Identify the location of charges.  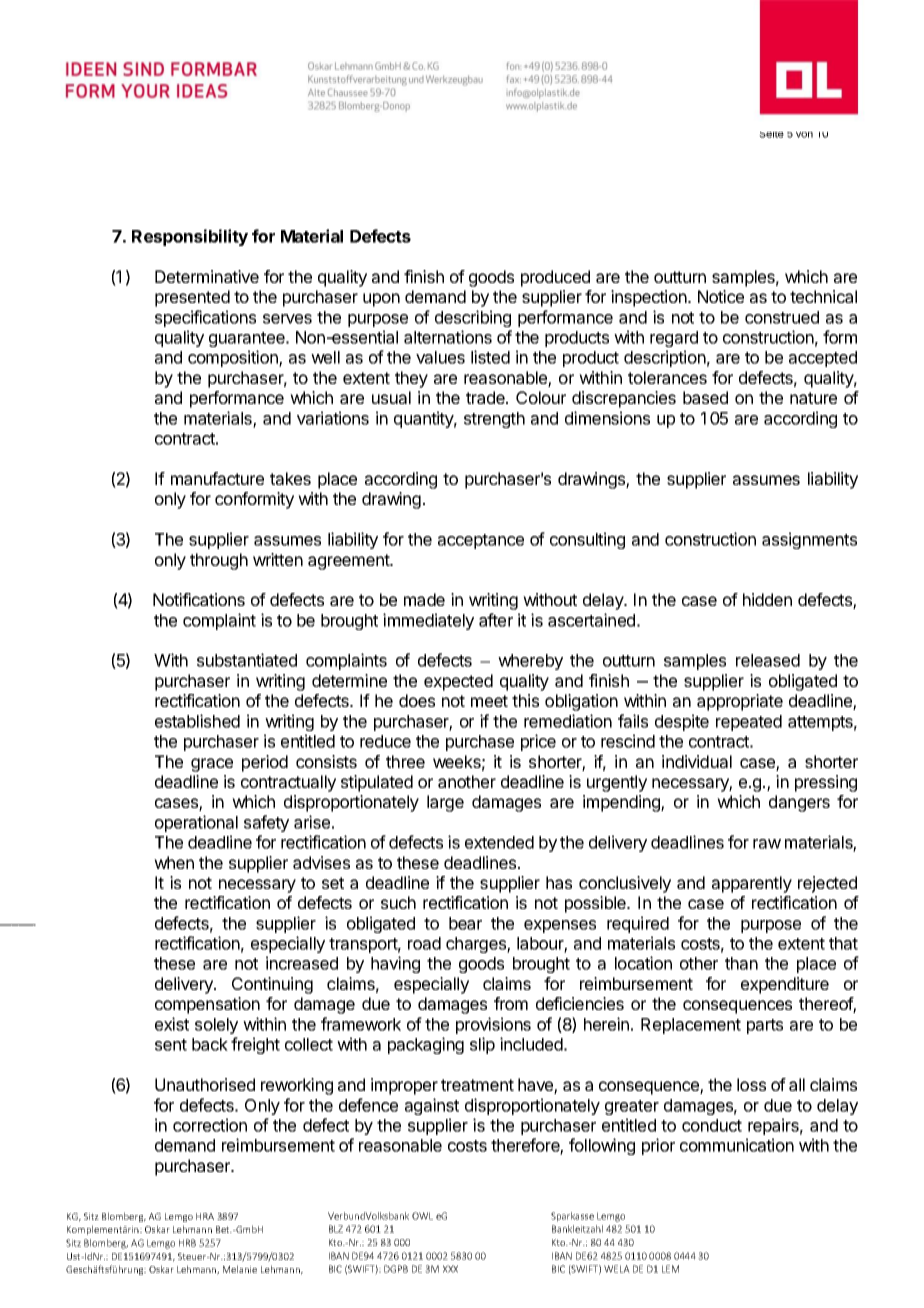
(477, 945).
